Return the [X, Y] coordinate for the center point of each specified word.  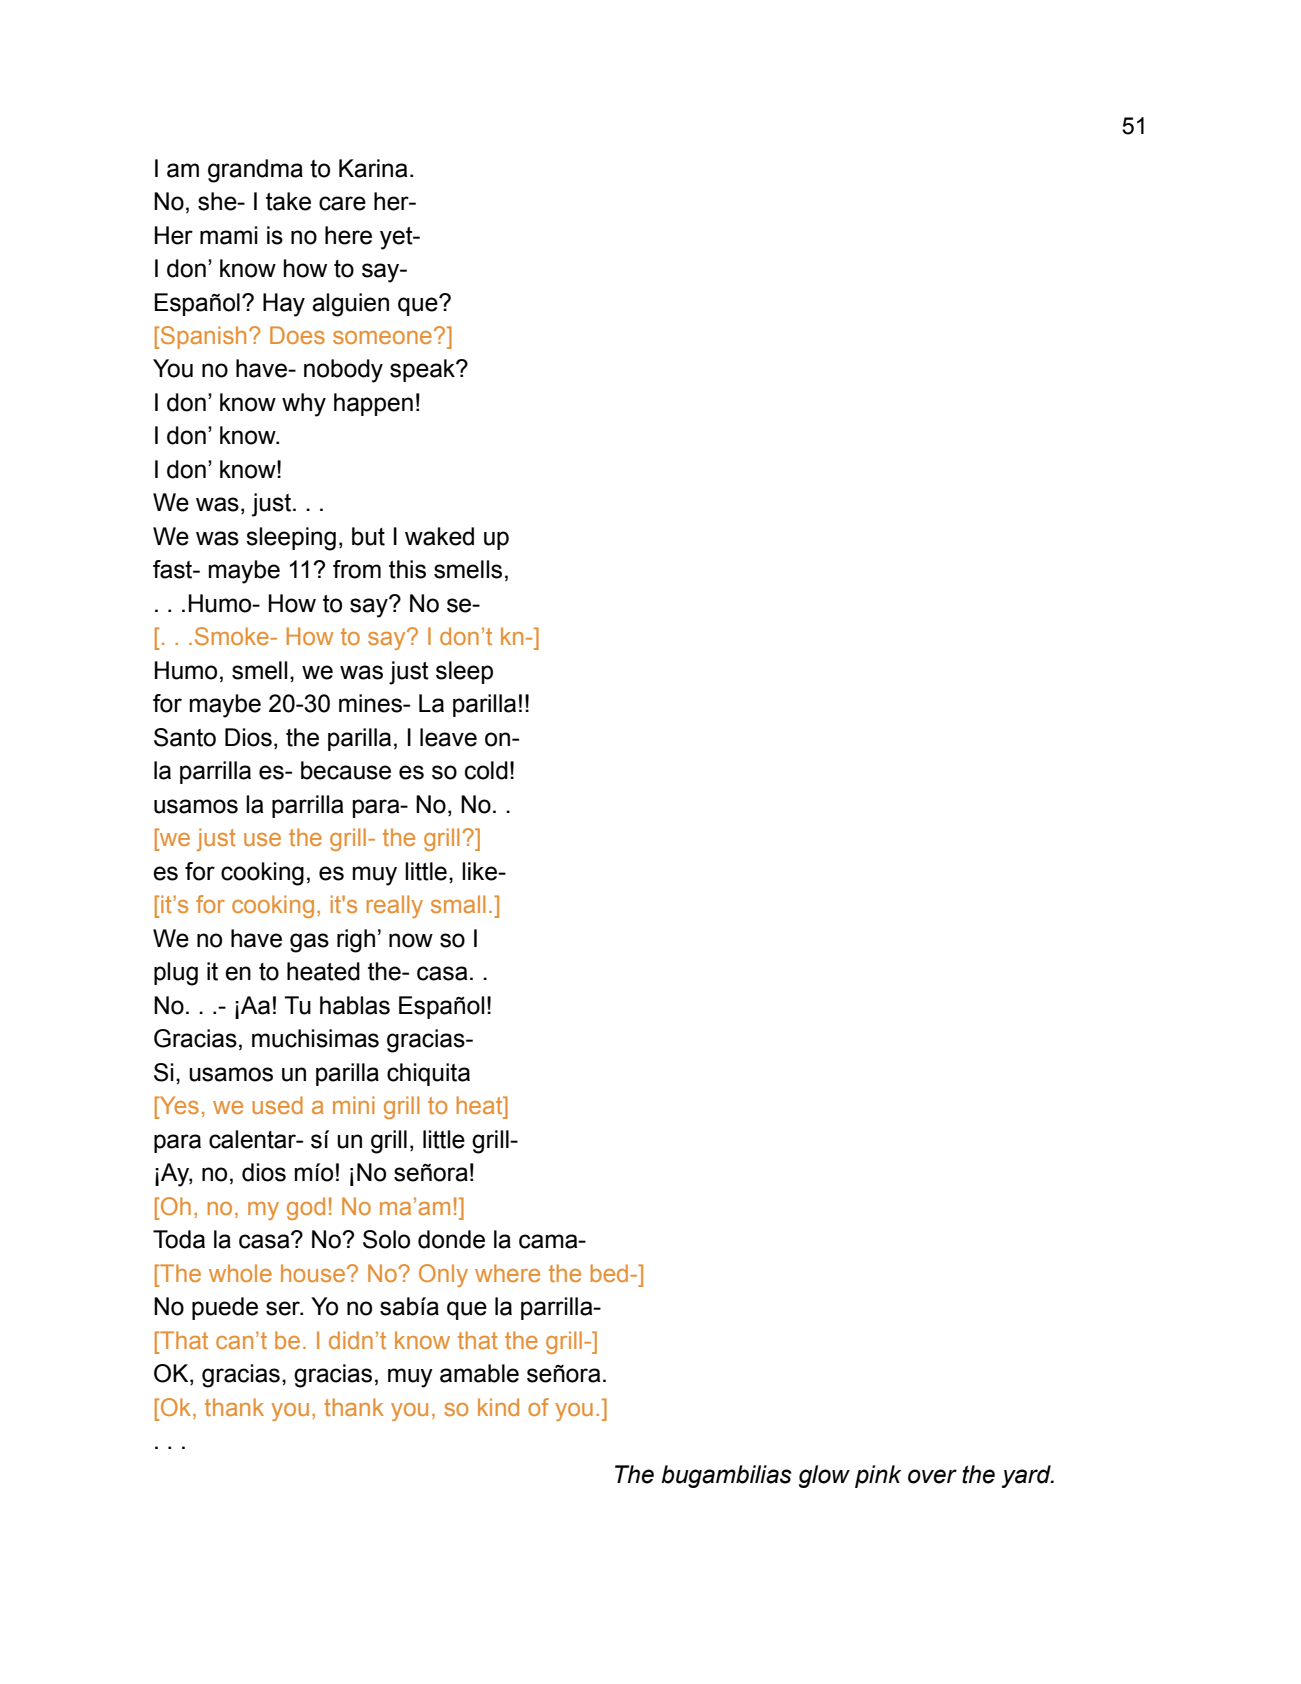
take [288, 201]
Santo [185, 737]
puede [225, 1308]
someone [382, 337]
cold [486, 770]
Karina [373, 168]
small [458, 904]
